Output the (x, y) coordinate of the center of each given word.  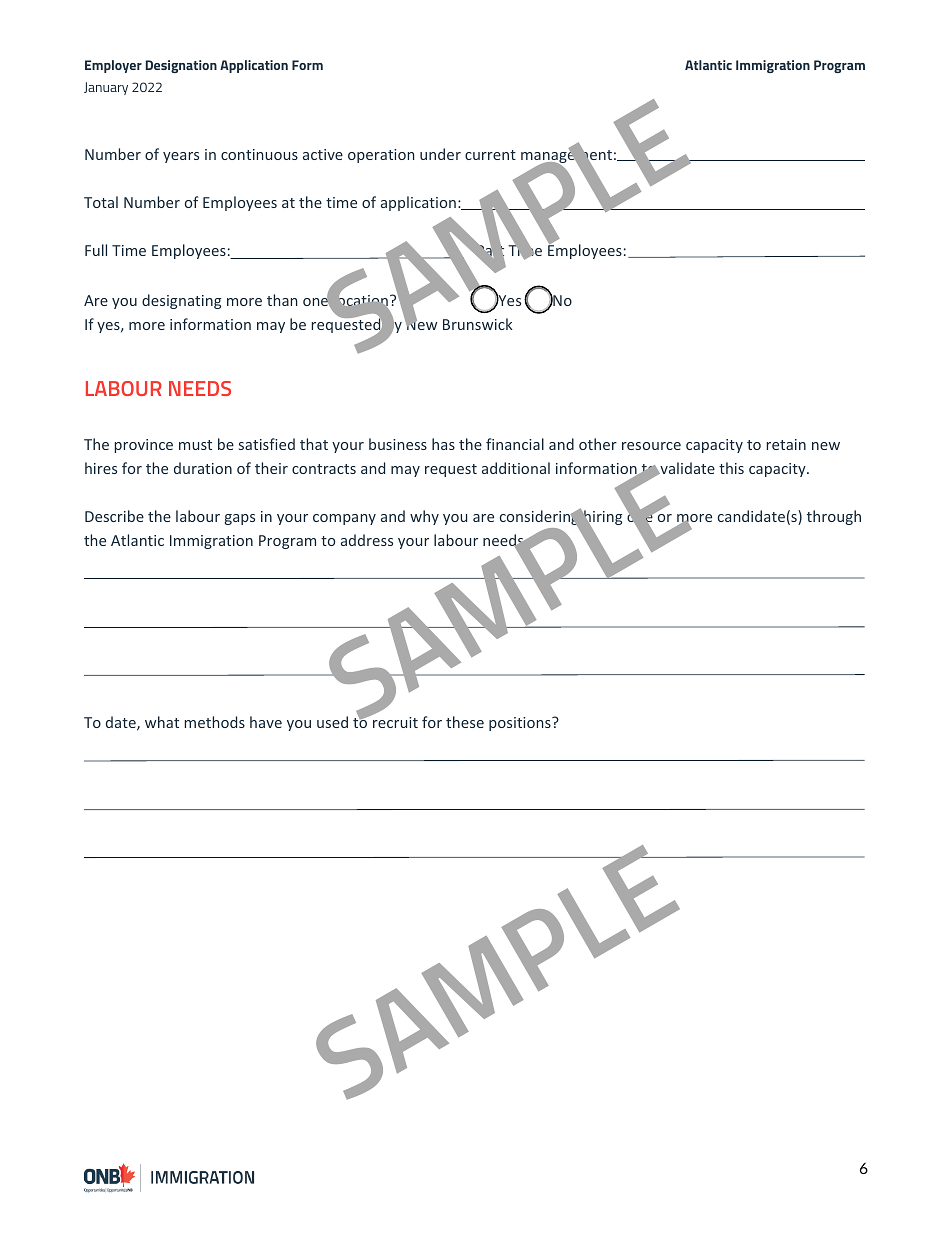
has (443, 444)
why (424, 517)
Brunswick (478, 324)
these (465, 722)
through (834, 517)
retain (786, 444)
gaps (240, 519)
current (490, 155)
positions (521, 724)
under (440, 154)
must (195, 445)
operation (381, 156)
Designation (181, 66)
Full (96, 250)
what (162, 722)
